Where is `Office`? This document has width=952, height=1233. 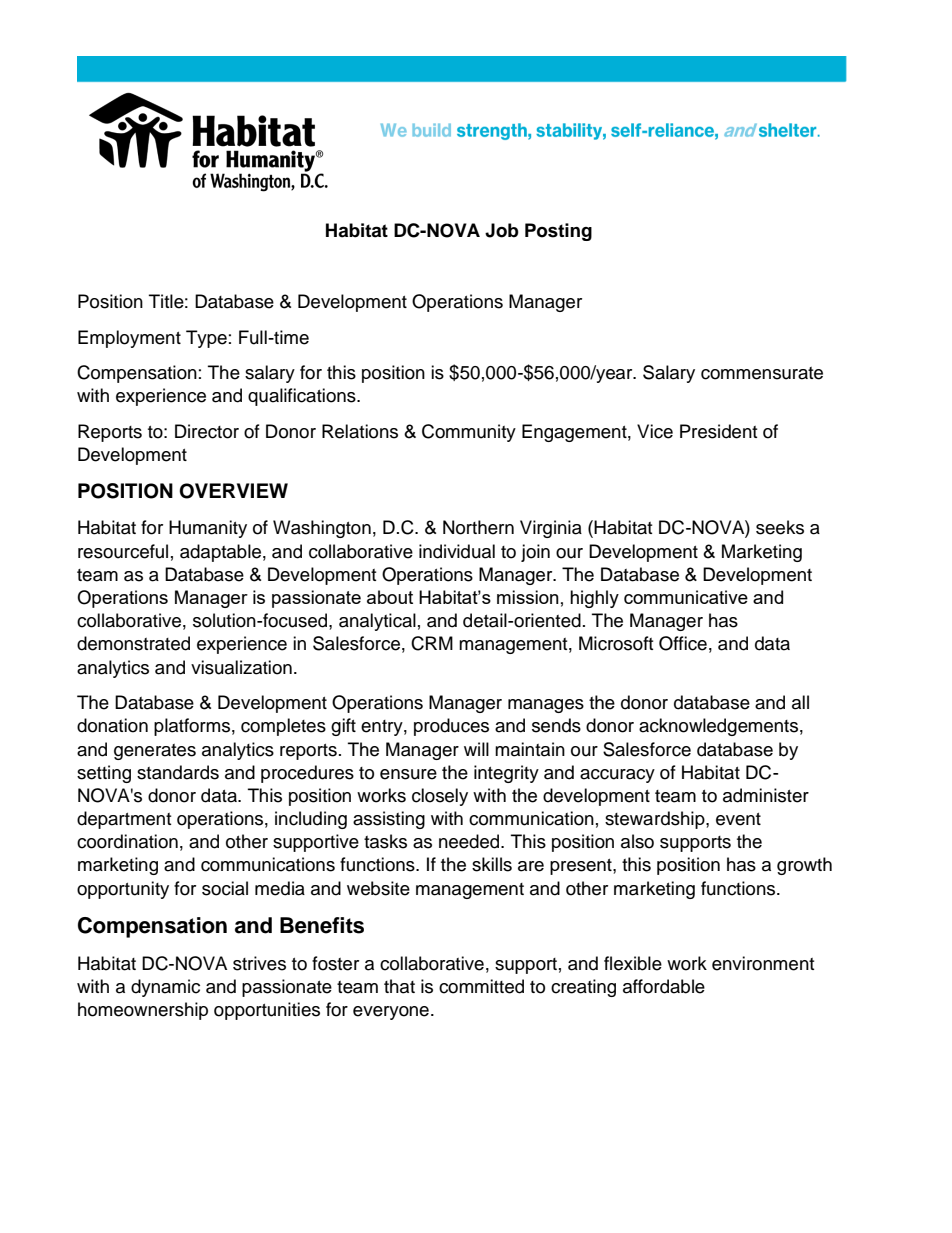 Office is located at coordinates (683, 643).
